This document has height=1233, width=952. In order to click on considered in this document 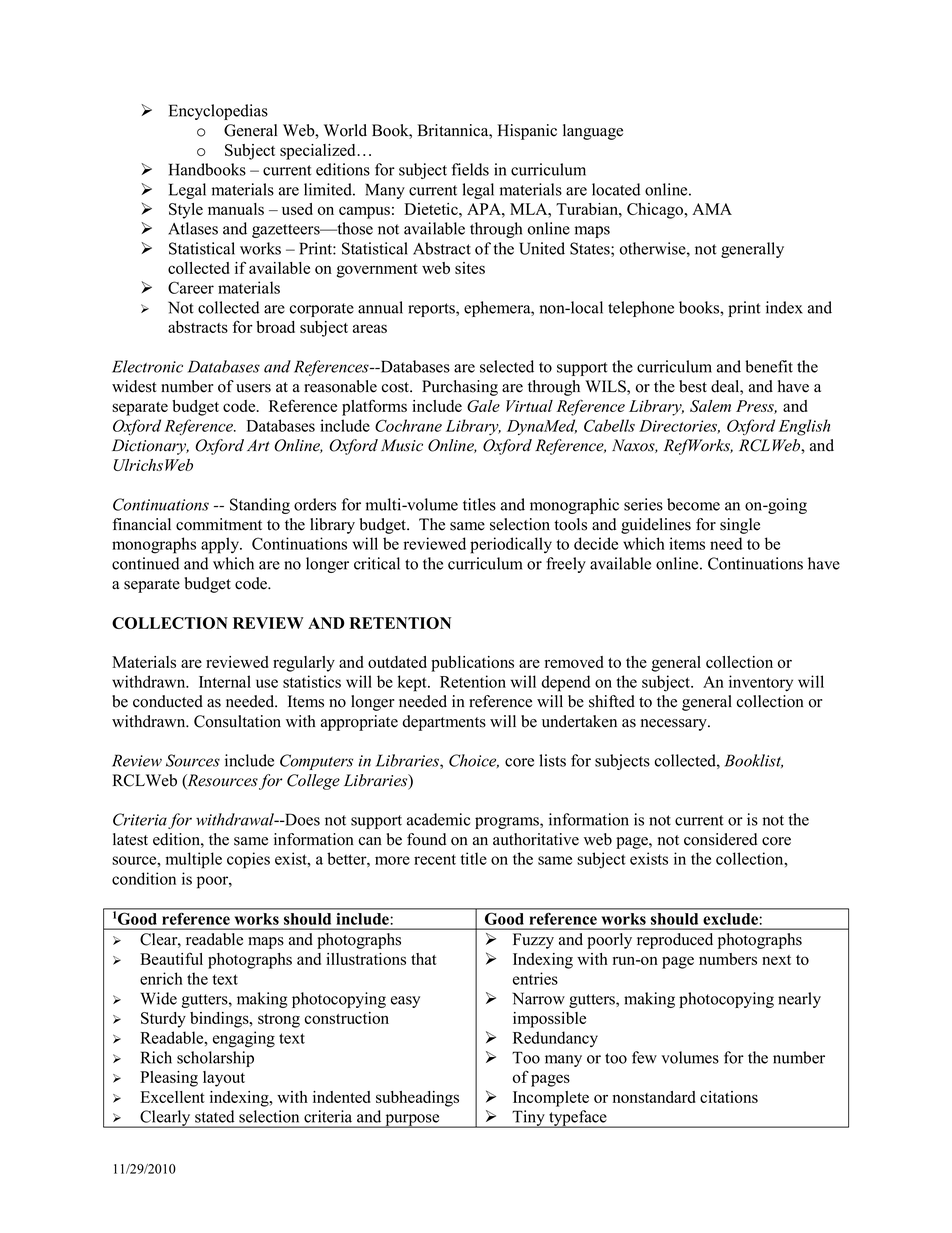, I will do `click(720, 839)`.
